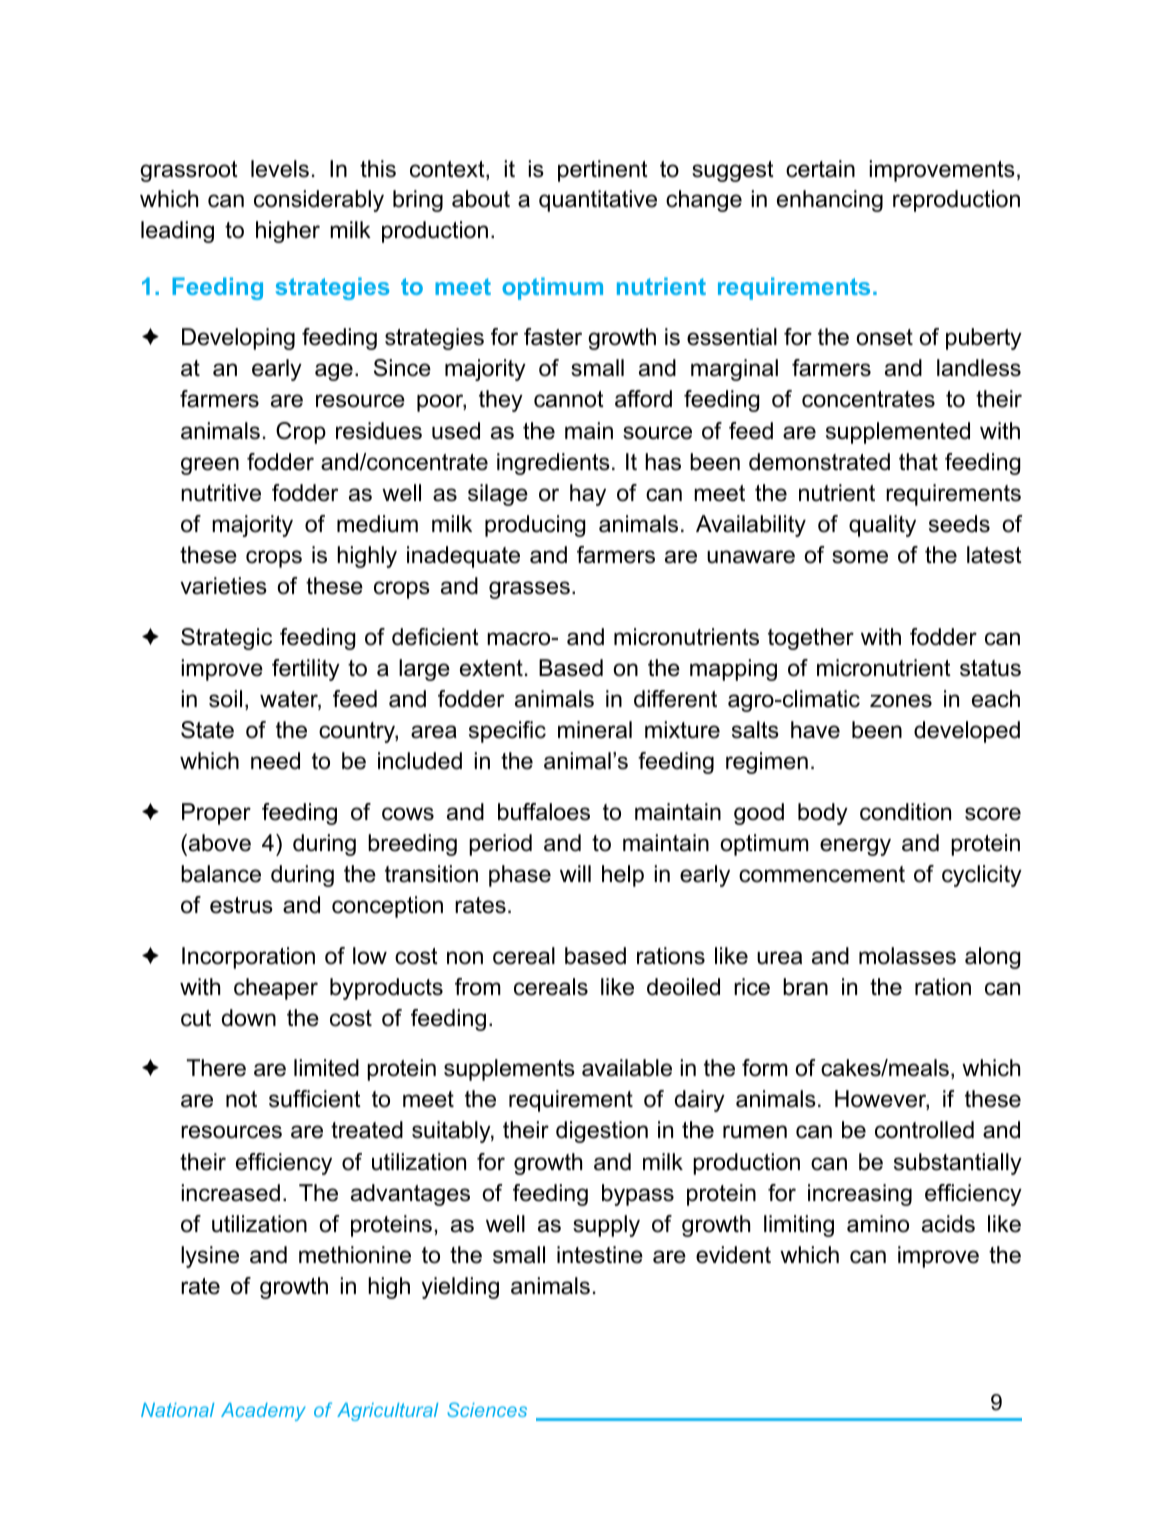 The width and height of the screenshot is (1162, 1522). Describe the element at coordinates (588, 495) in the screenshot. I see `hay` at that location.
